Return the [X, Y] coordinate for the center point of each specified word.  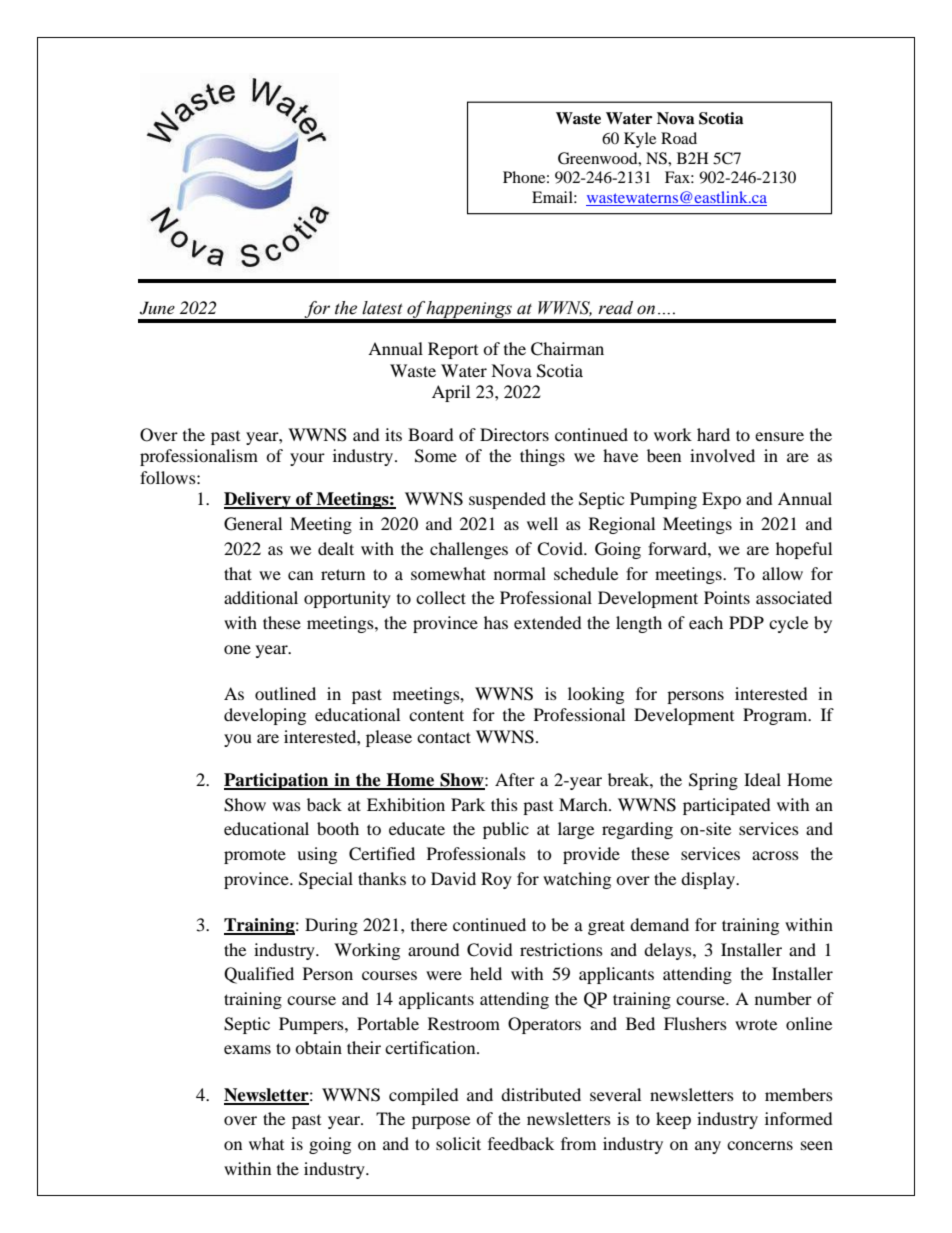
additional [261, 597]
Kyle [640, 140]
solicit [458, 1143]
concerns [760, 1145]
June [157, 308]
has [496, 622]
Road [679, 138]
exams [247, 1049]
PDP [746, 622]
